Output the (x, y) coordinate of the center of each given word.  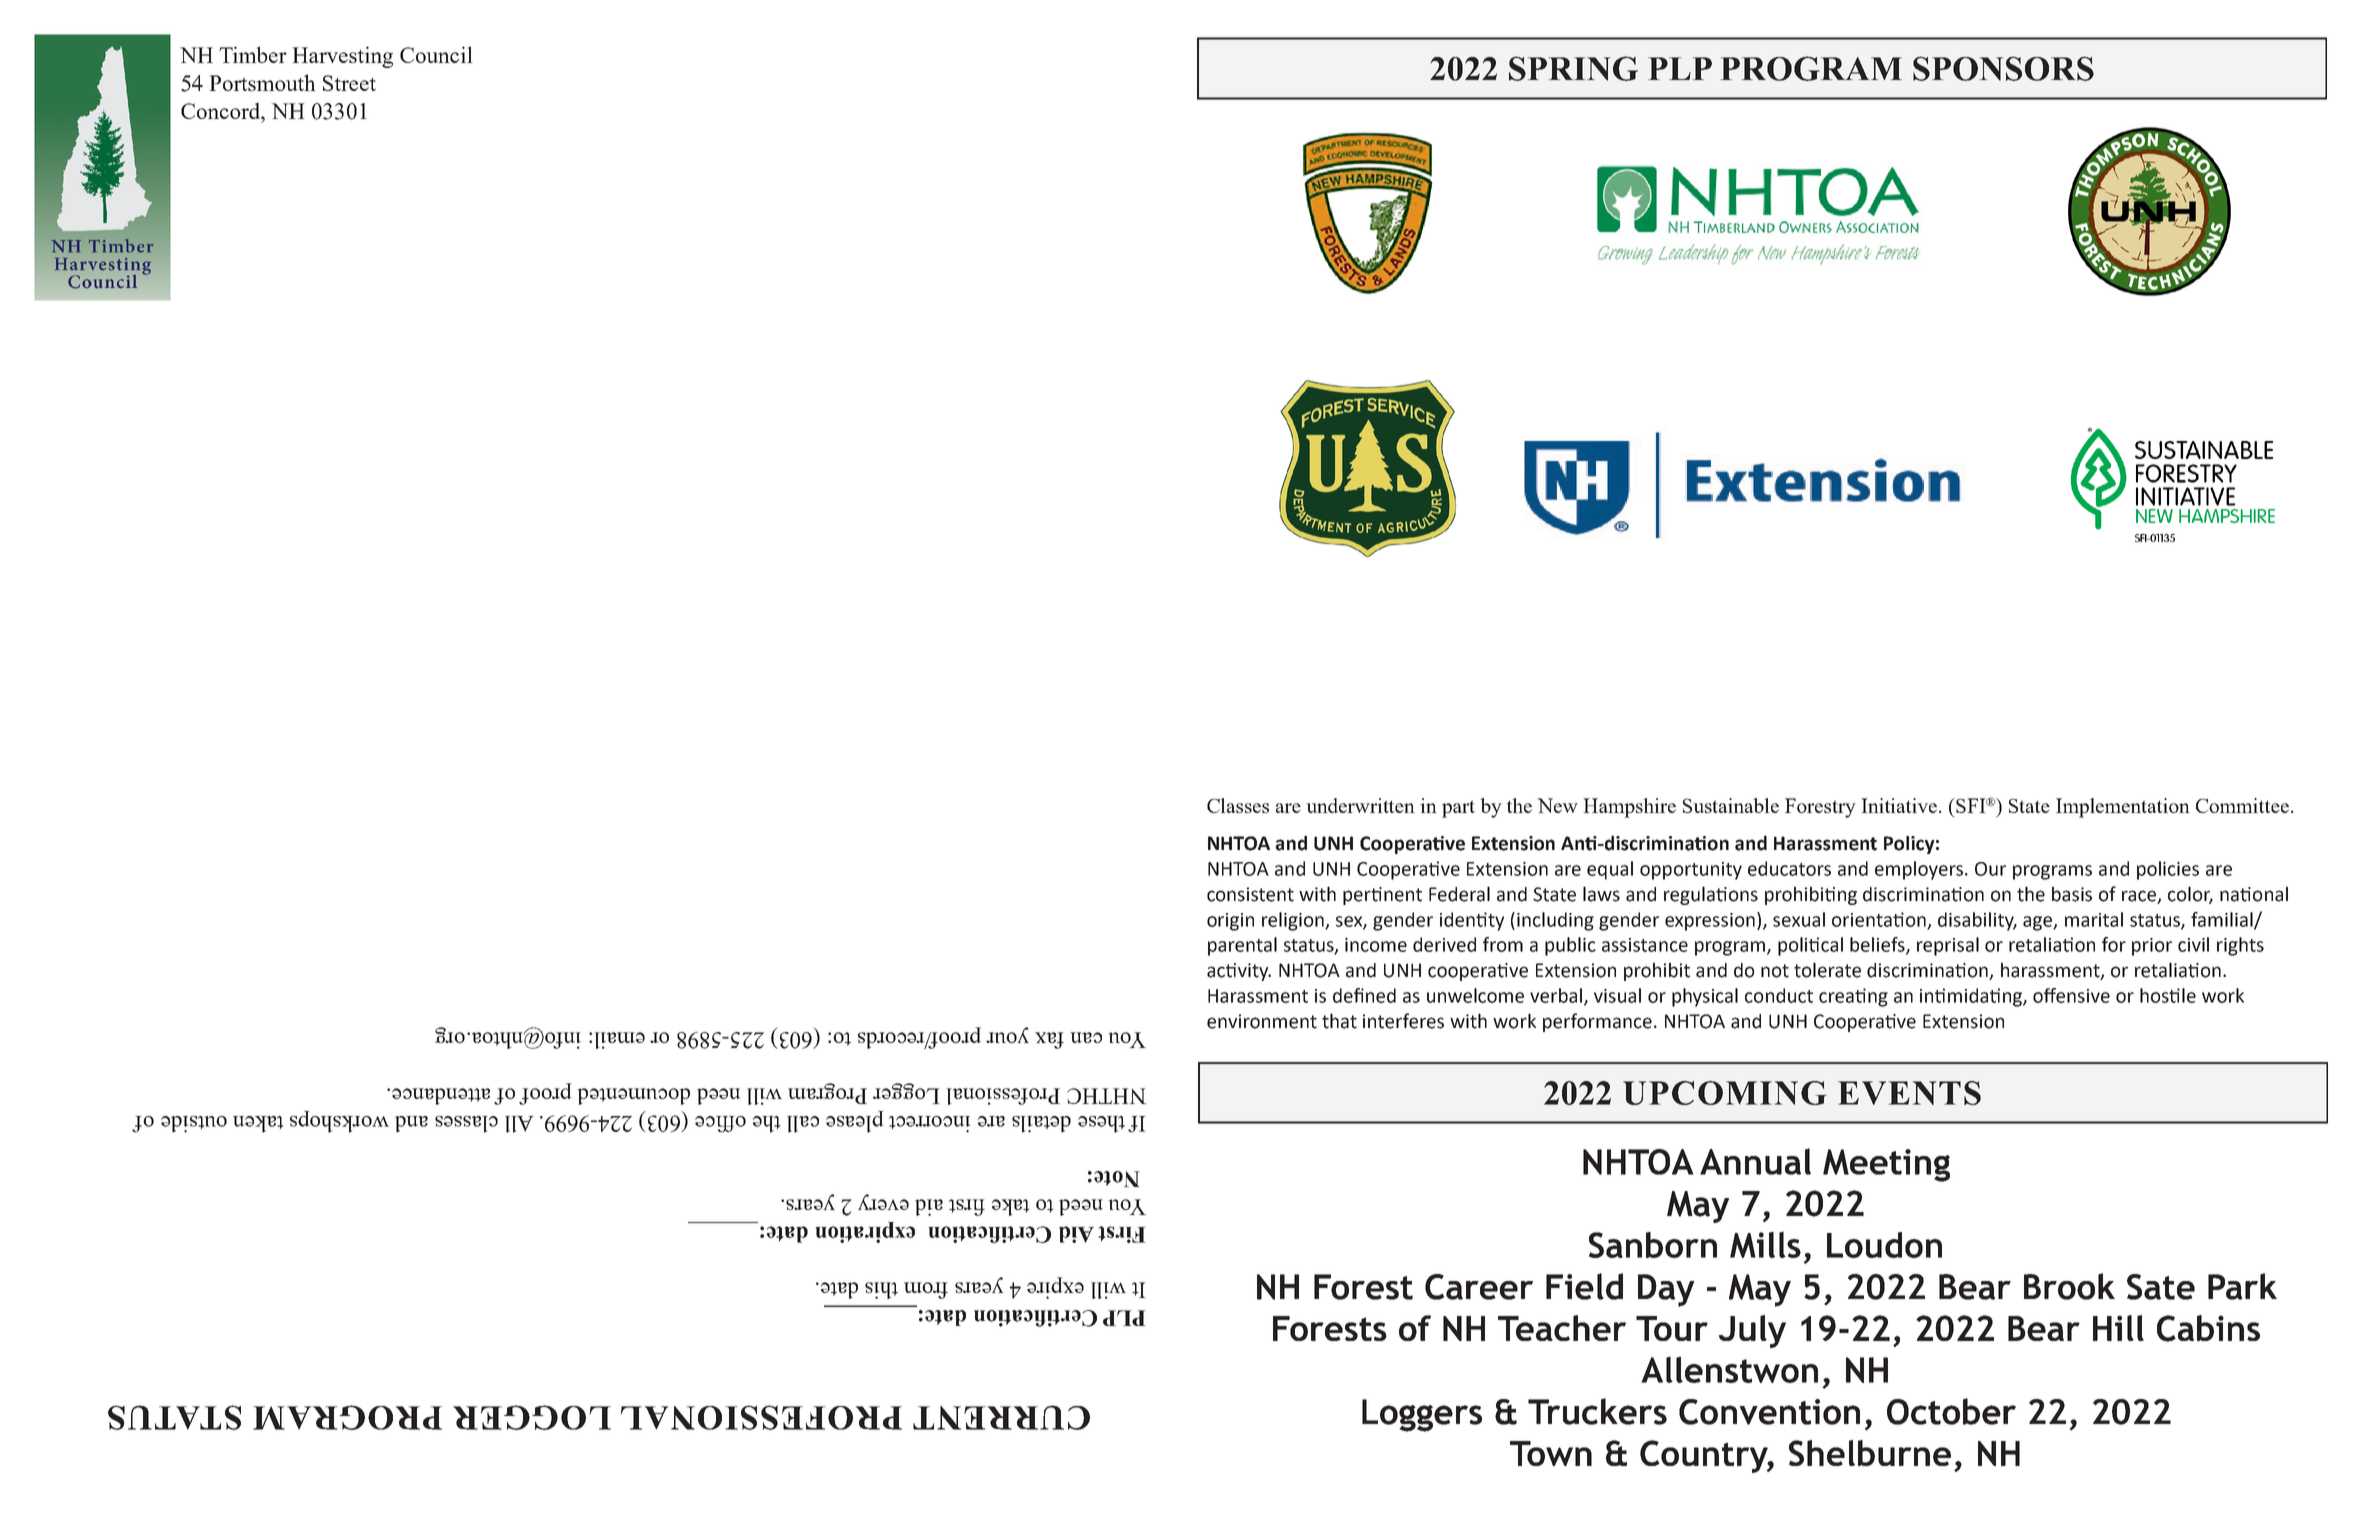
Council (436, 54)
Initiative (1900, 805)
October (1951, 1411)
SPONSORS (2003, 68)
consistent (1250, 894)
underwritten (1360, 805)
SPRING (1573, 68)
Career (1479, 1287)
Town (1551, 1453)
